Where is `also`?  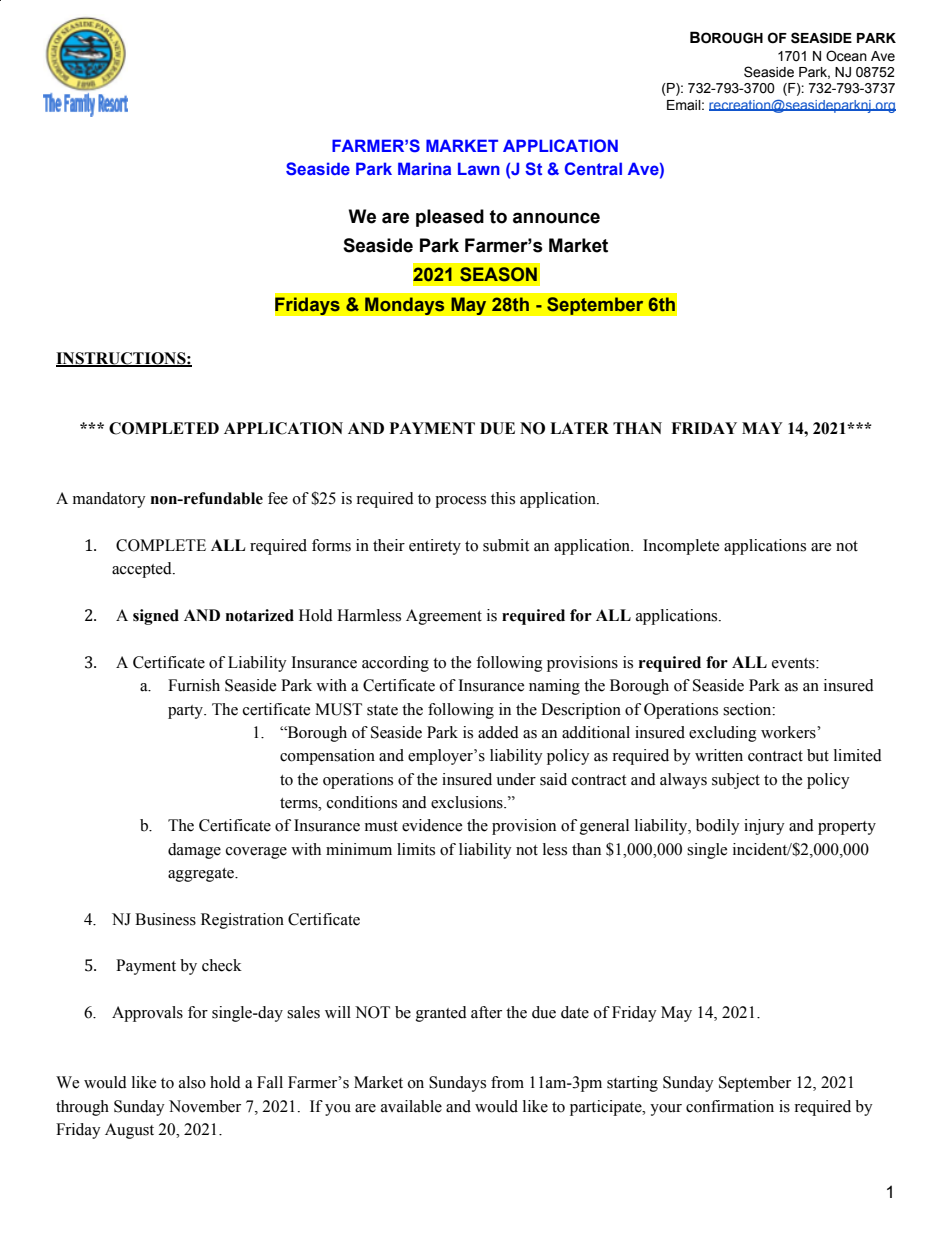
also is located at coordinates (192, 1082).
